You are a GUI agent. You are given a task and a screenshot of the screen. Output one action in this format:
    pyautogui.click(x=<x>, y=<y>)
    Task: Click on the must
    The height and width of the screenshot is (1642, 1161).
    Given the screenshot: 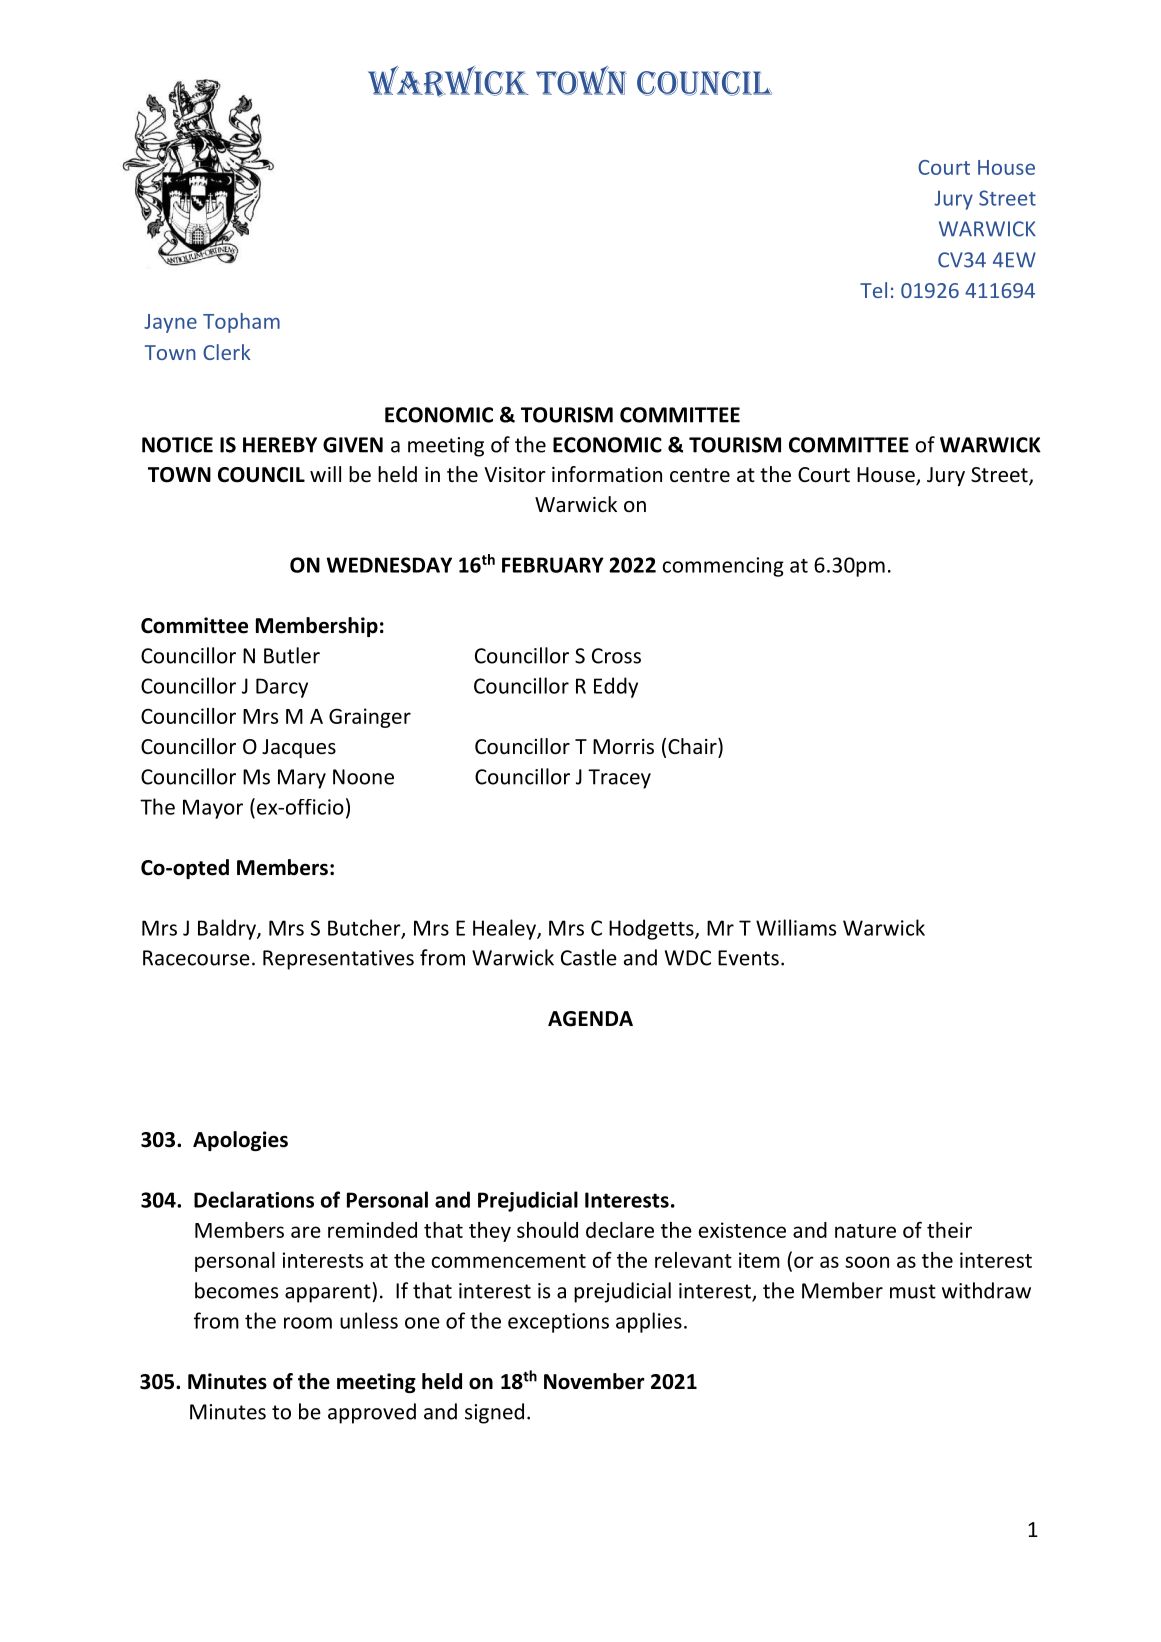 What is the action you would take?
    pyautogui.click(x=913, y=1291)
